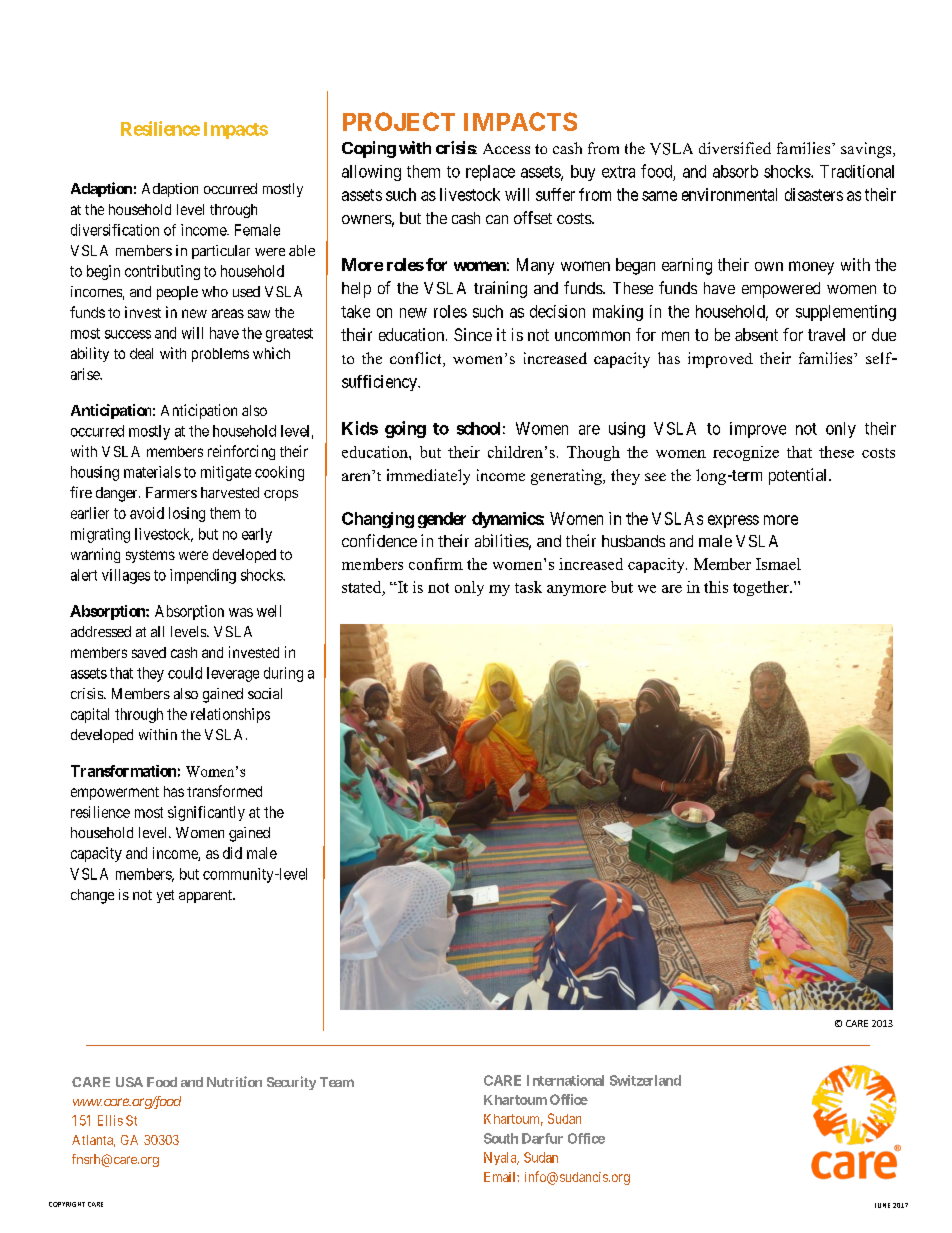 The height and width of the screenshot is (1233, 952). What do you see at coordinates (746, 453) in the screenshot?
I see `recognize` at bounding box center [746, 453].
